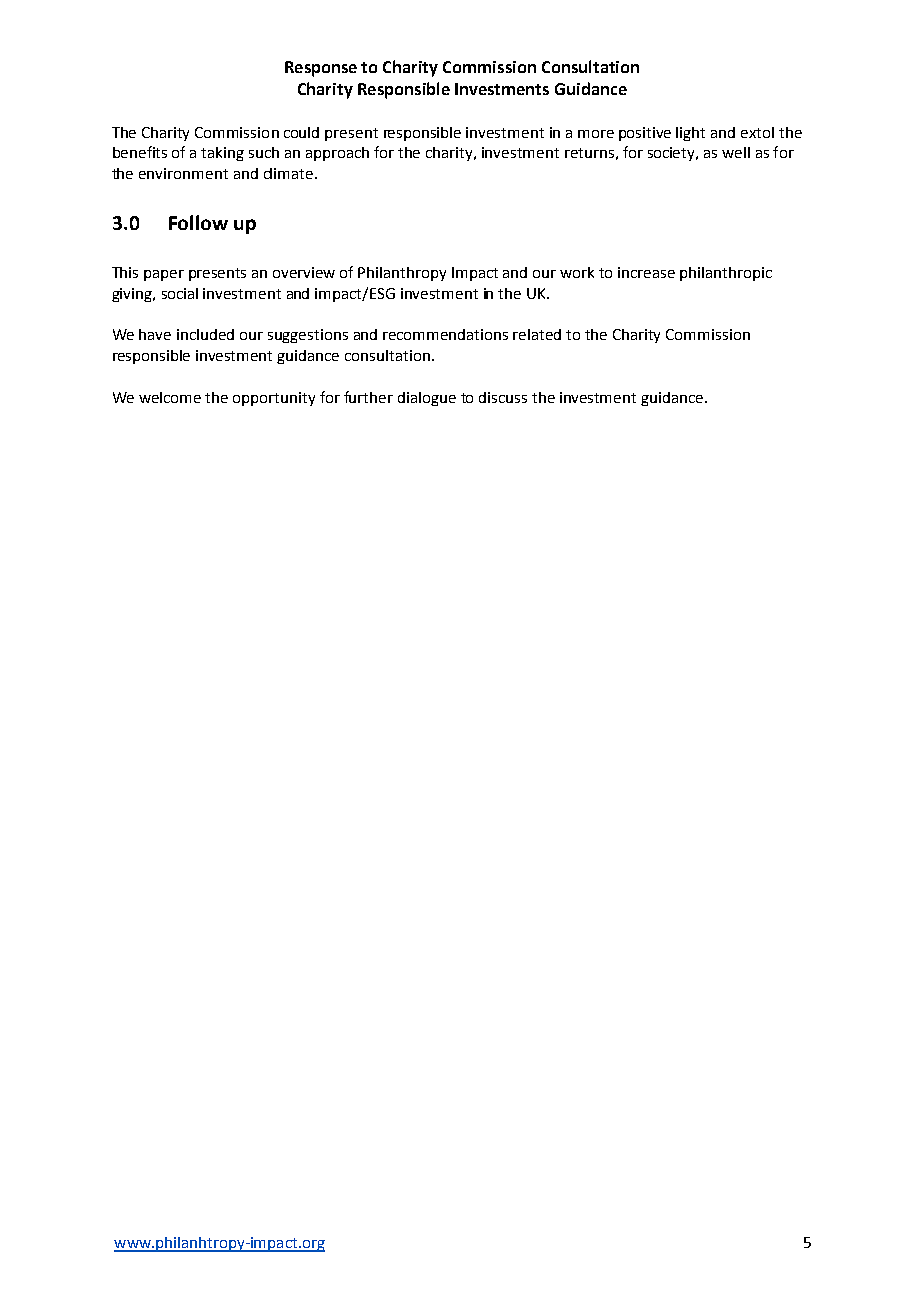  What do you see at coordinates (736, 152) in the screenshot?
I see `well` at bounding box center [736, 152].
